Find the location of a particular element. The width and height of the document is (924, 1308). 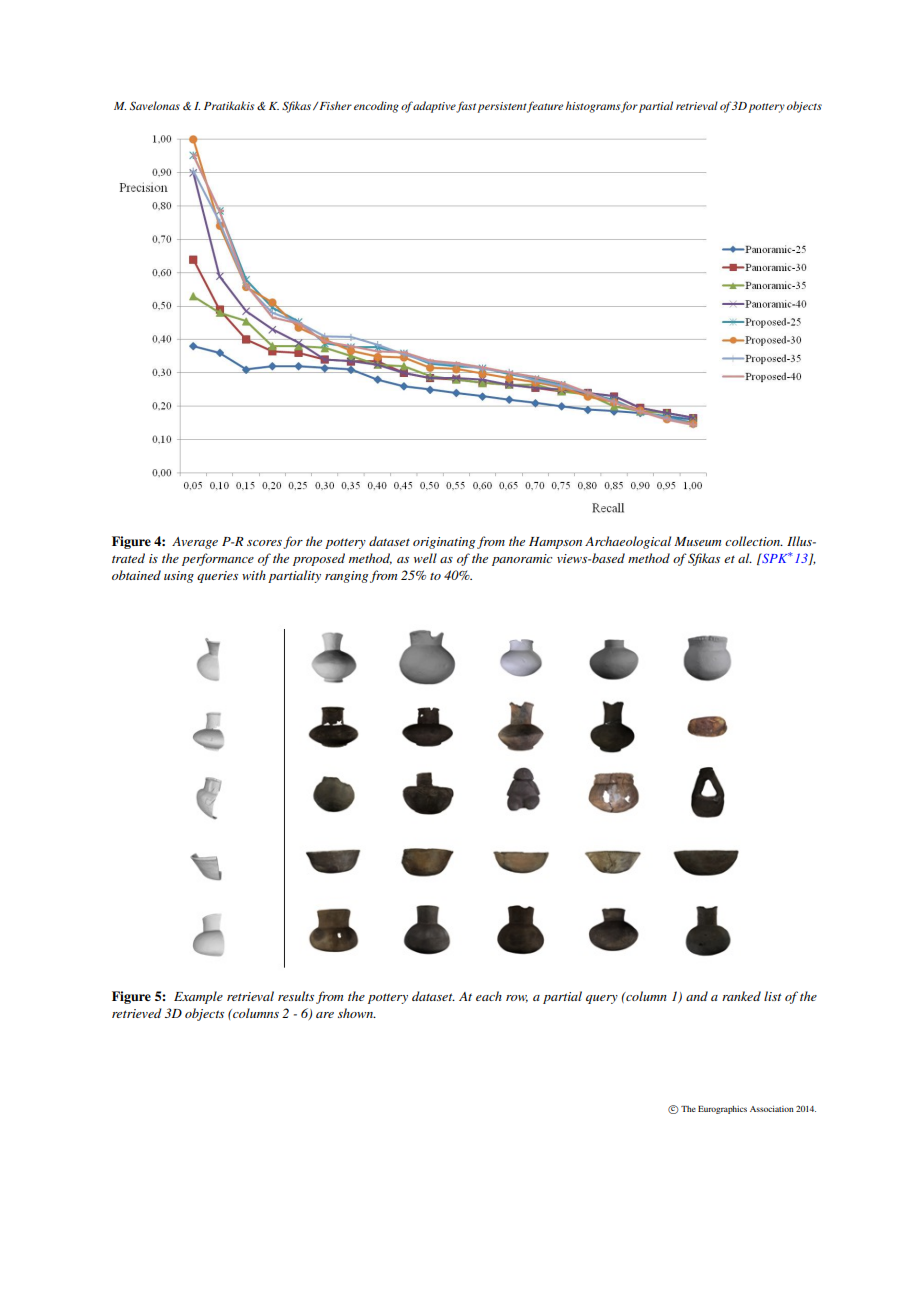

each is located at coordinates (489, 996).
